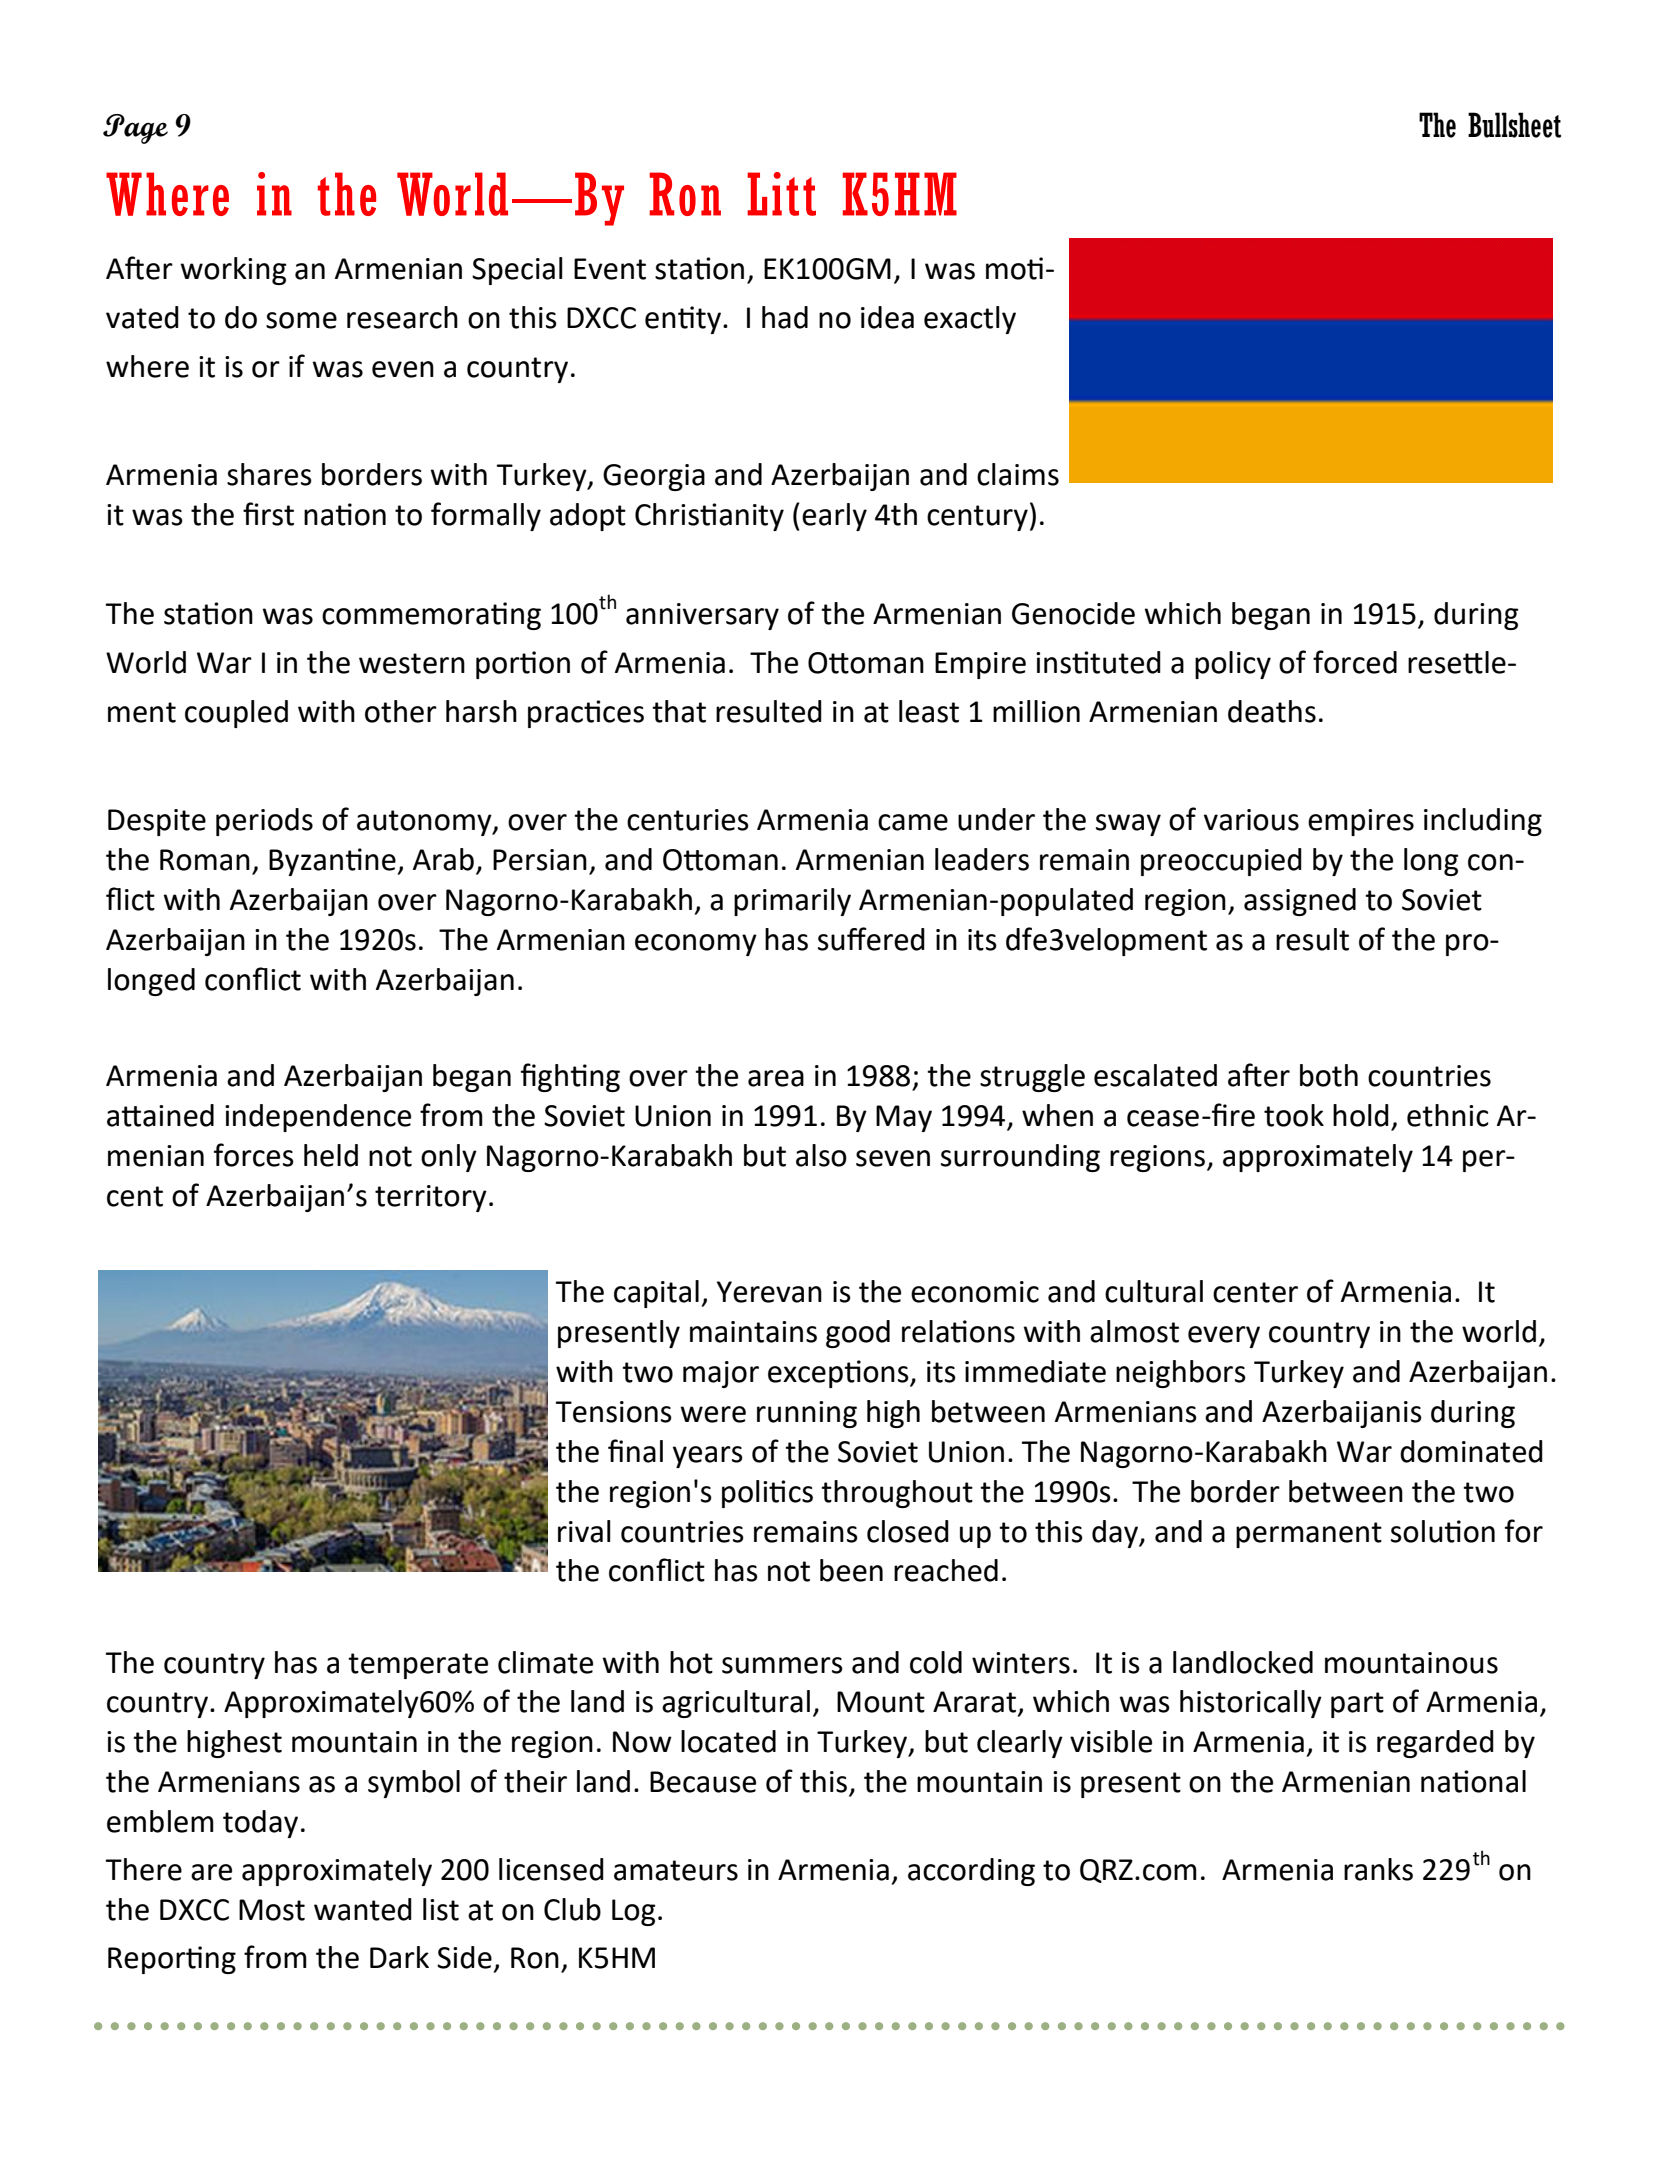 The width and height of the document is (1667, 2157). Describe the element at coordinates (363, 1909) in the document. I see `wanted` at that location.
